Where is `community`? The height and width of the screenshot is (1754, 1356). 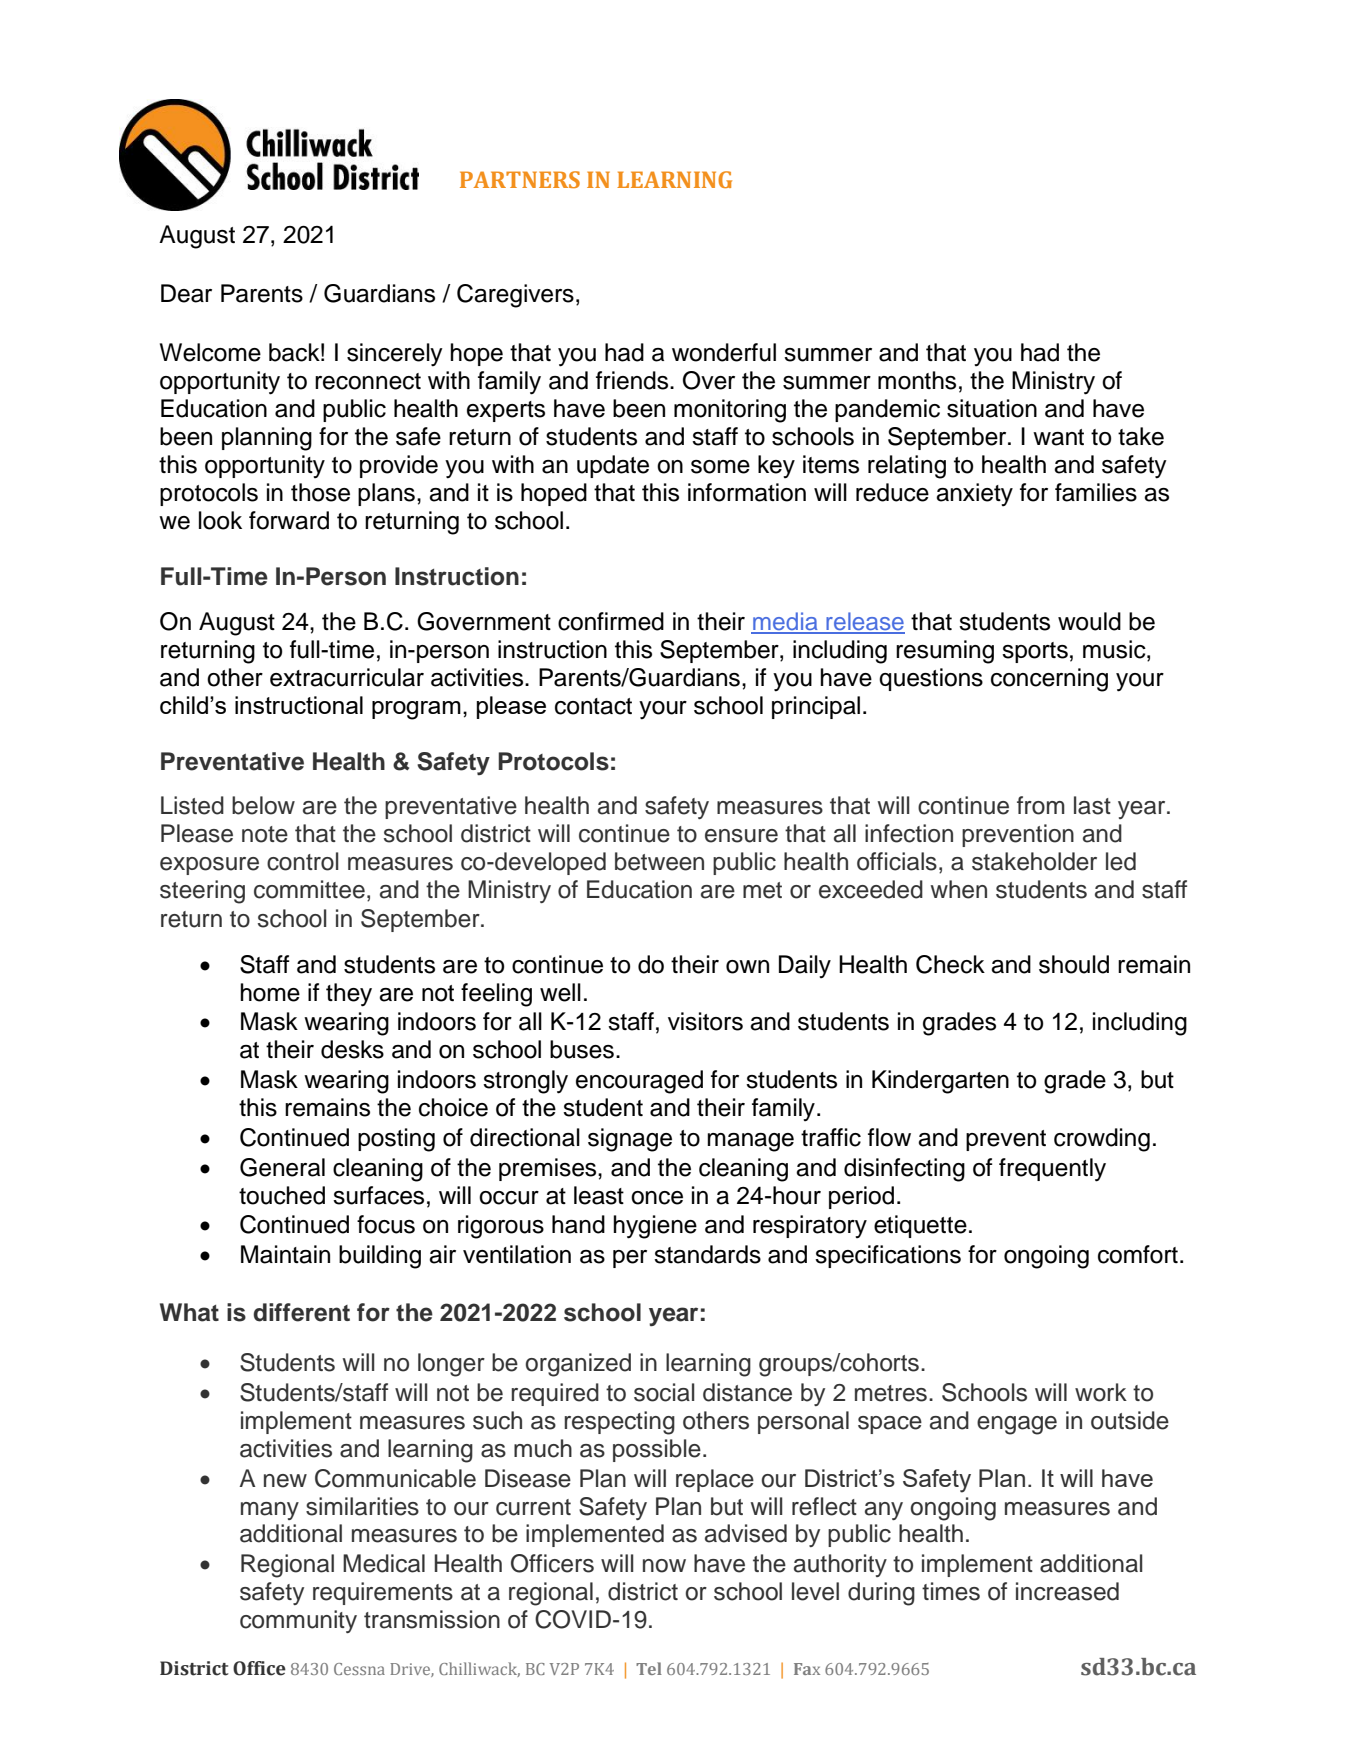 community is located at coordinates (298, 1621).
